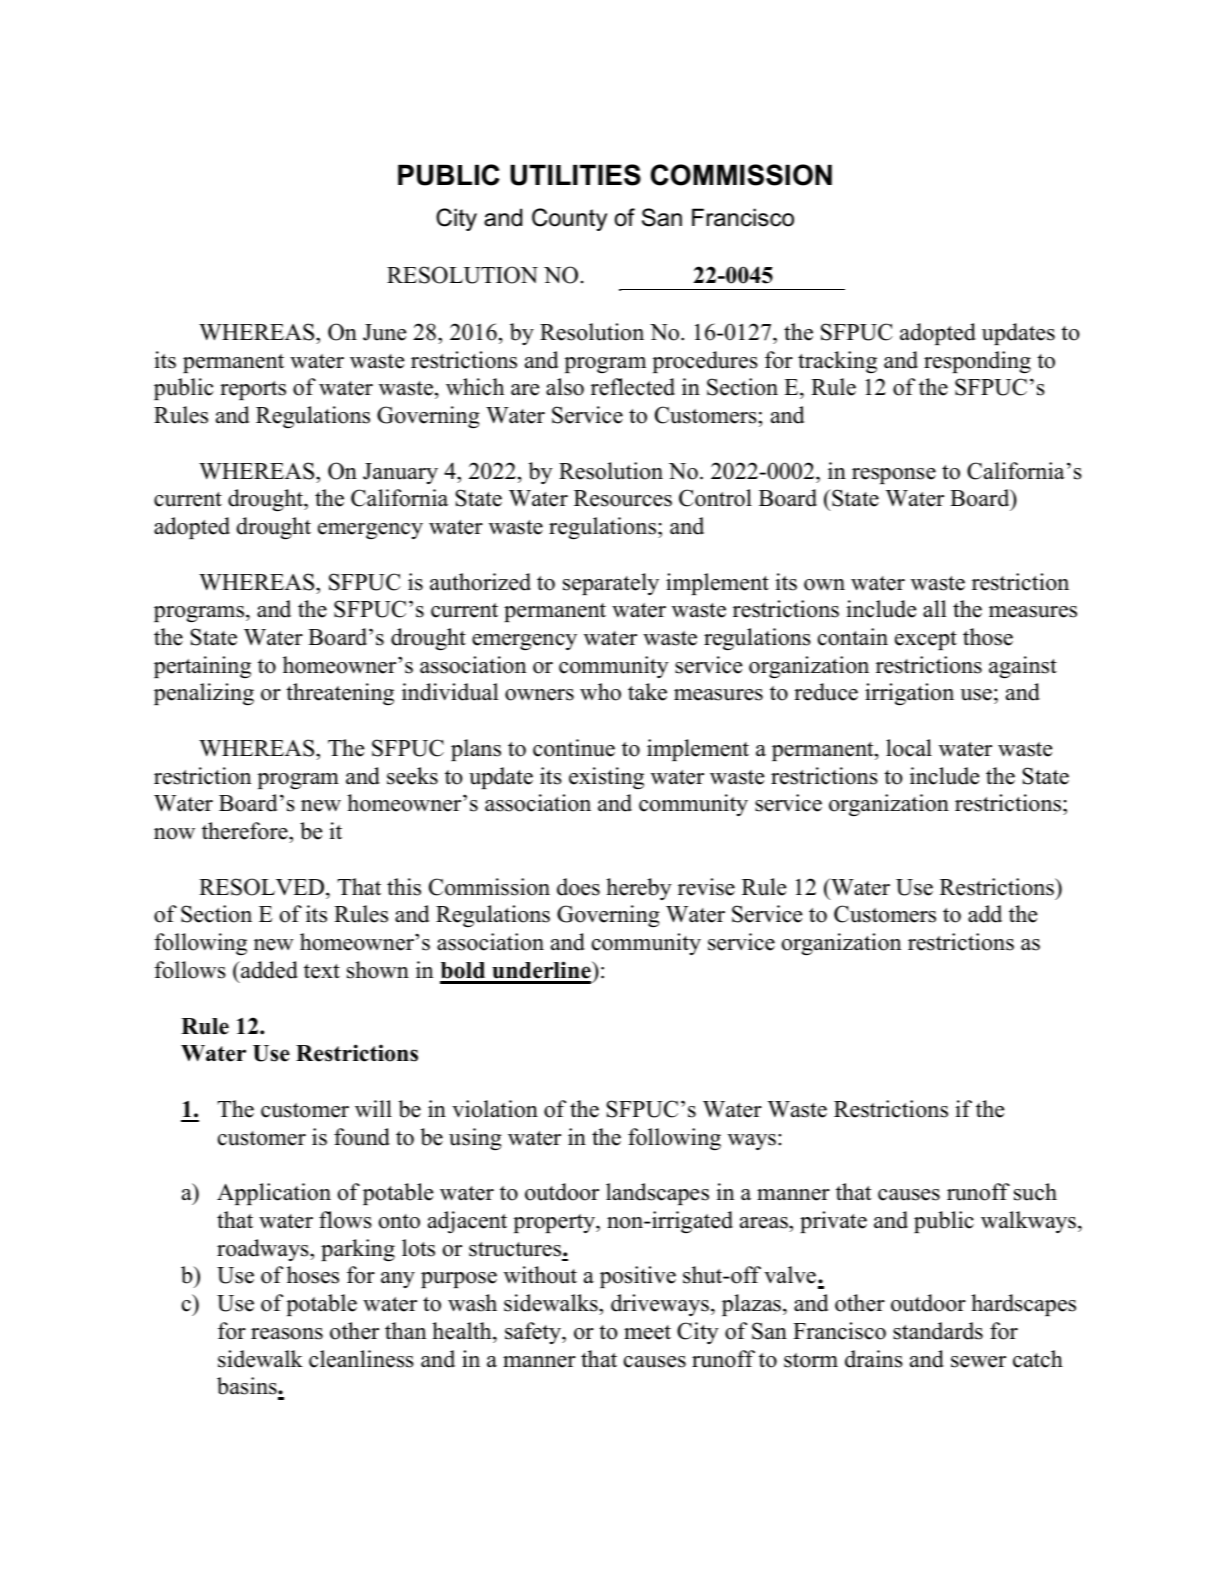  Describe the element at coordinates (909, 748) in the screenshot. I see `local` at that location.
